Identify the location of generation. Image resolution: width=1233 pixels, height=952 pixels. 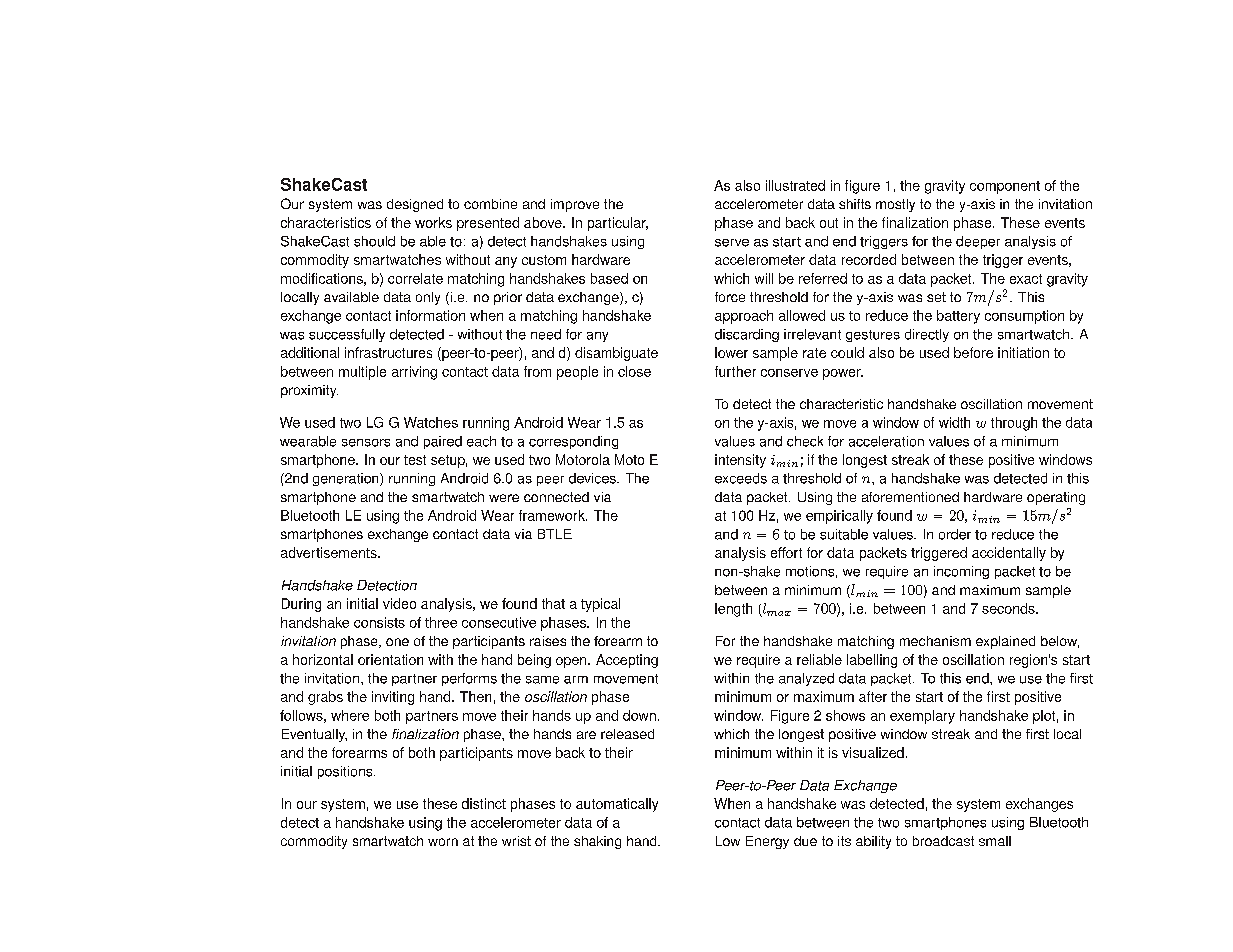
(347, 479).
